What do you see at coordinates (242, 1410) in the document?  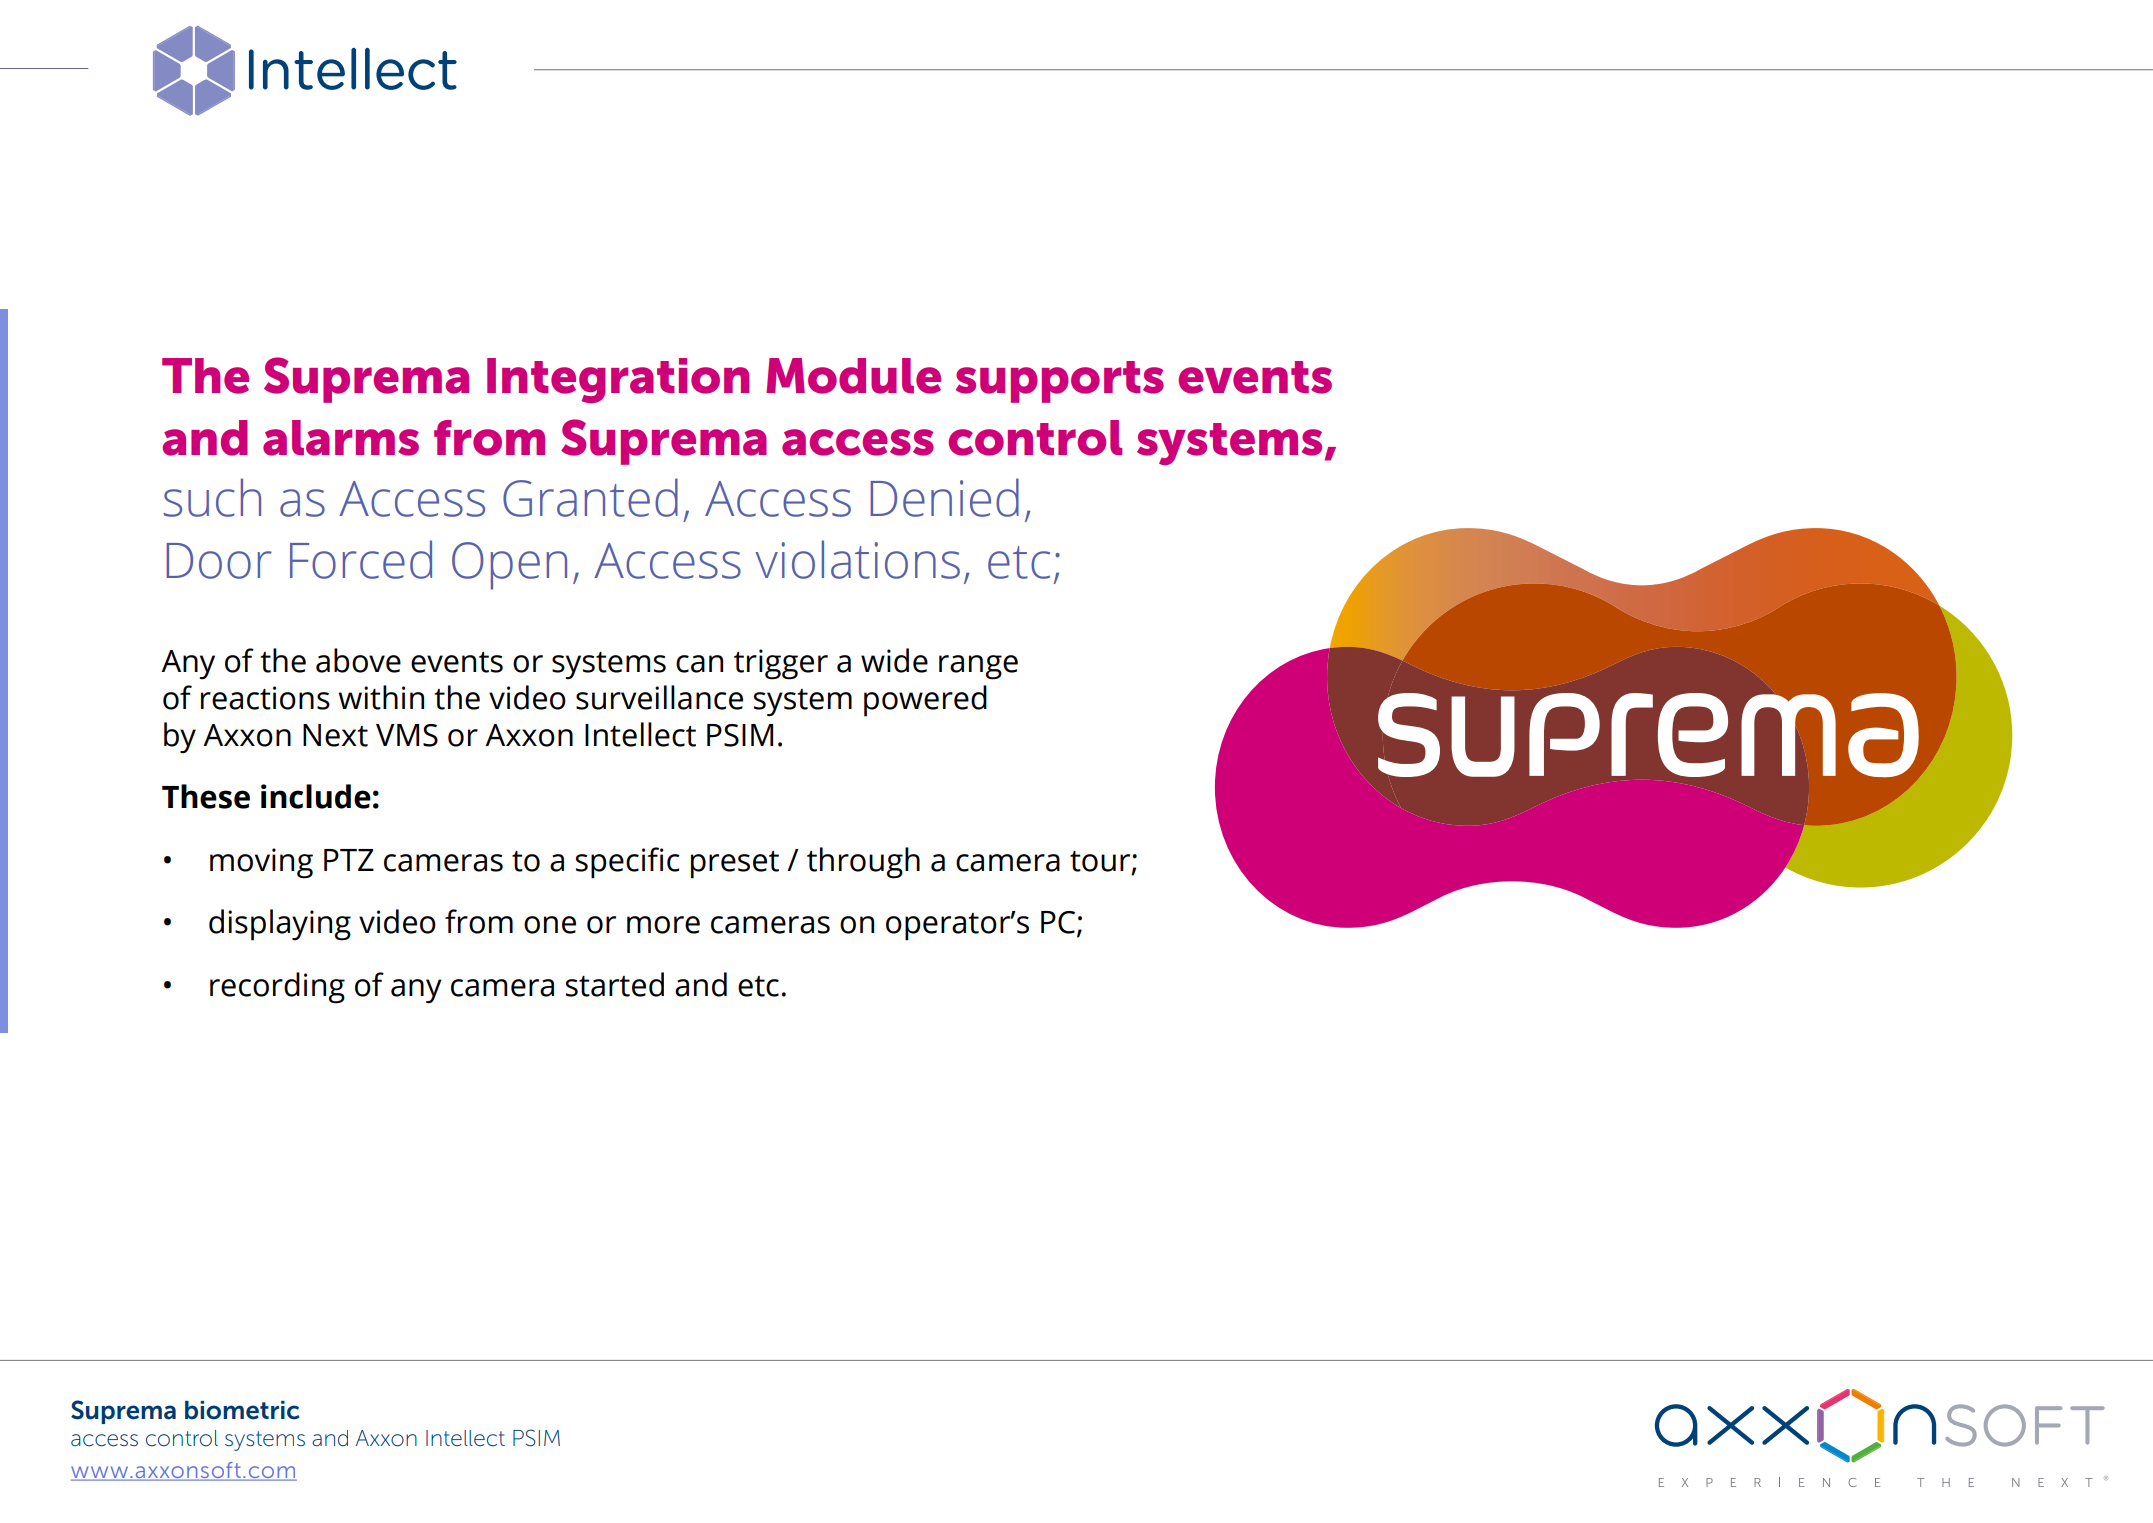 I see `biometric` at bounding box center [242, 1410].
